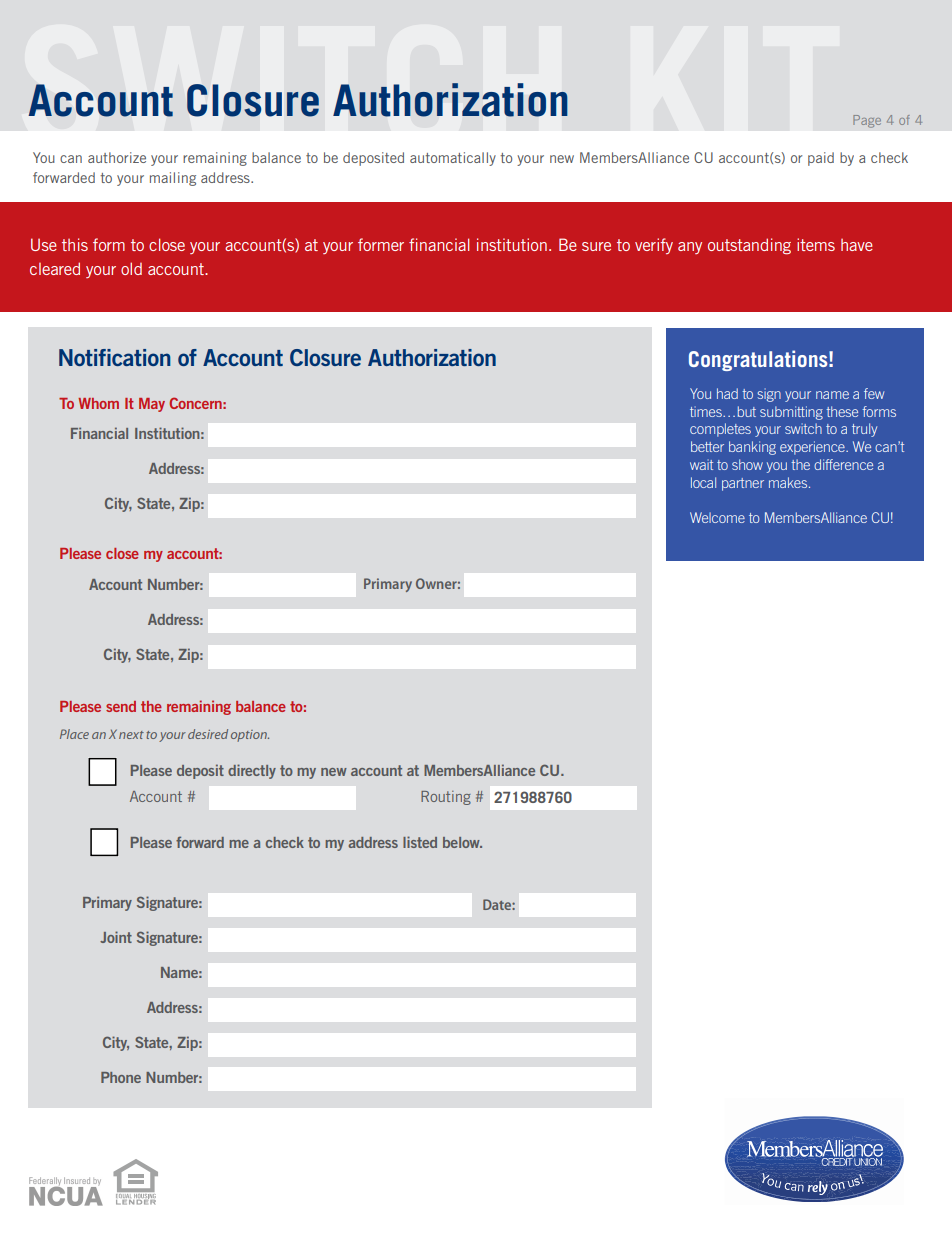  What do you see at coordinates (131, 735) in the document?
I see `next` at bounding box center [131, 735].
